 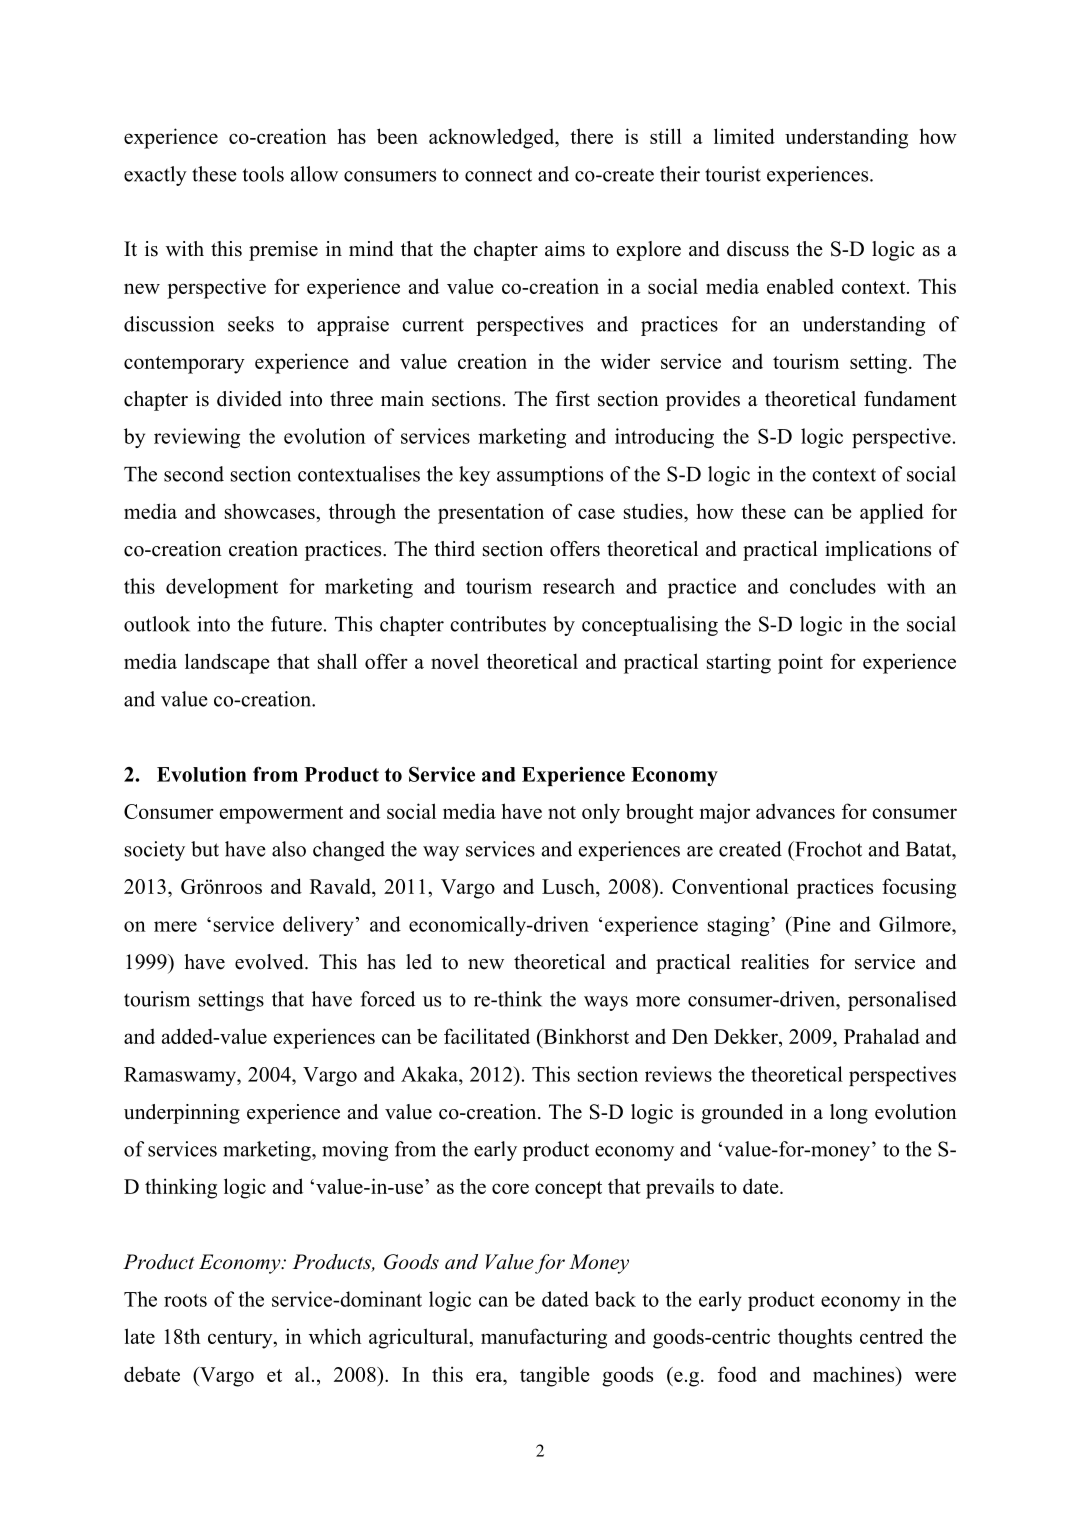 What do you see at coordinates (498, 175) in the screenshot?
I see `connect` at bounding box center [498, 175].
